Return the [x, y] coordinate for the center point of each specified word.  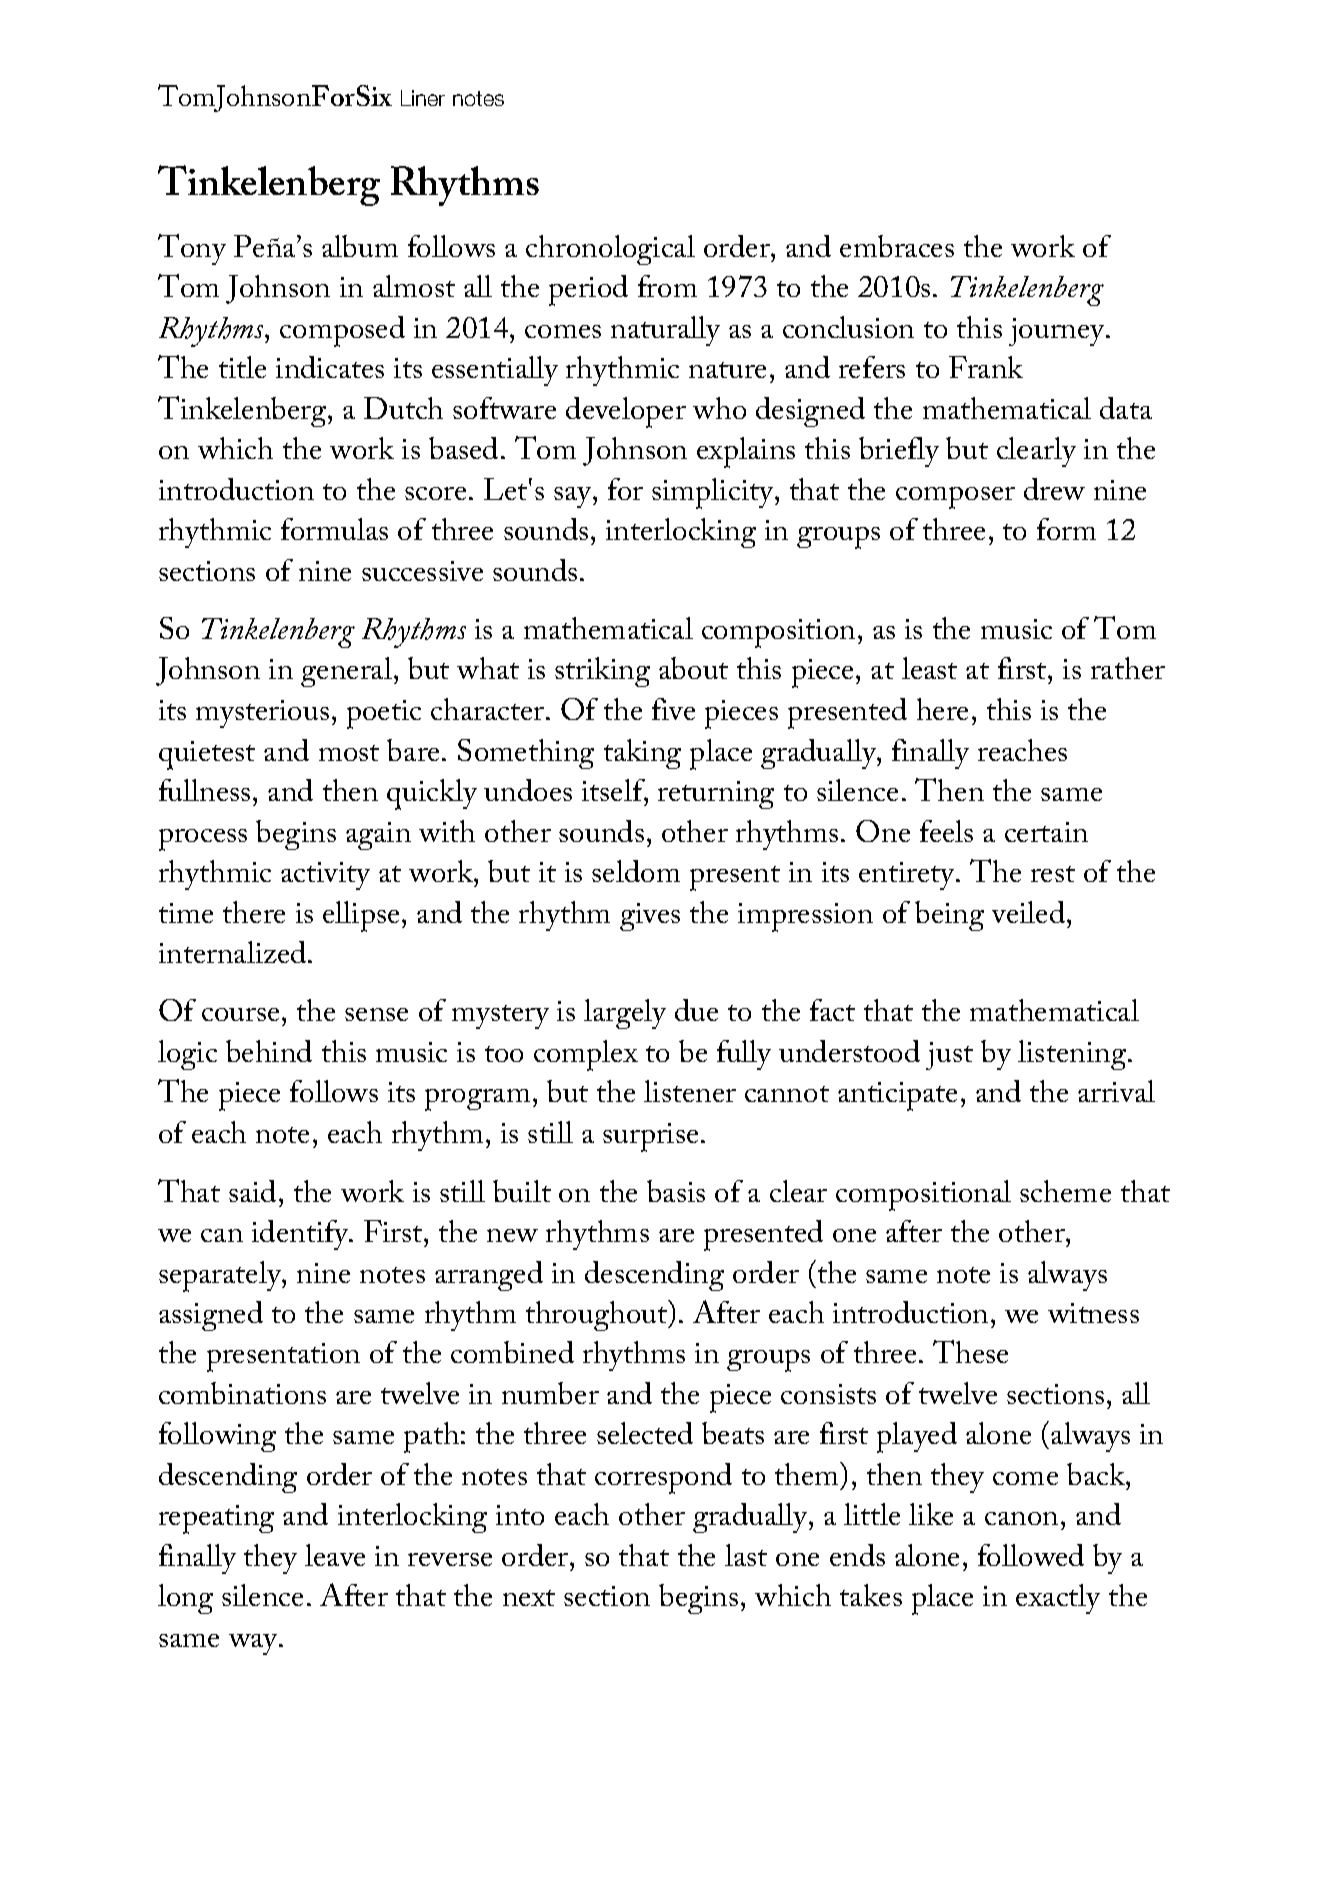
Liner [423, 98]
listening [1073, 1055]
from [667, 286]
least [929, 668]
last [746, 1555]
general [348, 672]
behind [269, 1051]
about [693, 668]
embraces [897, 246]
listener [690, 1091]
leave [335, 1555]
